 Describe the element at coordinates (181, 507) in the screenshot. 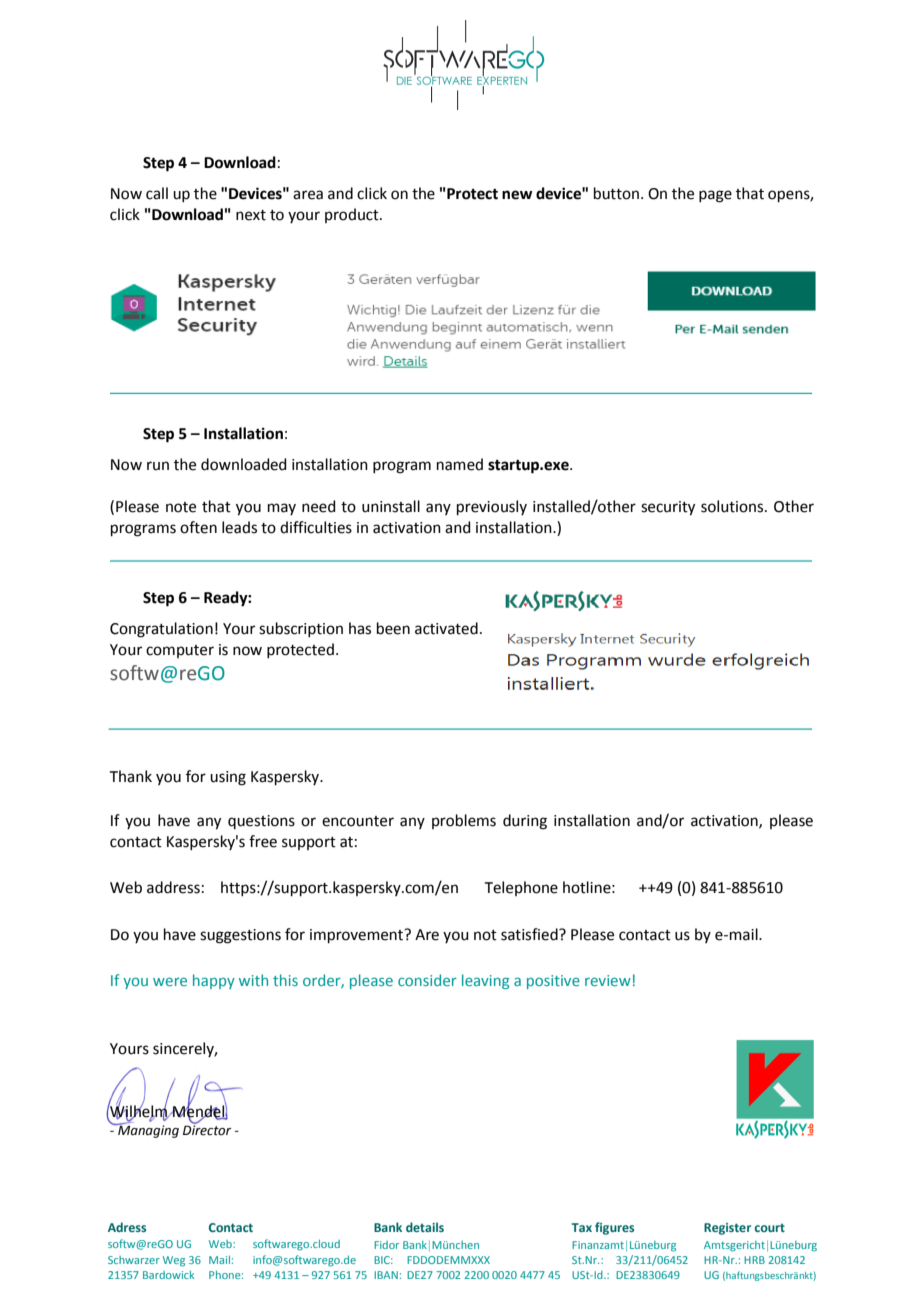

I see `note` at that location.
